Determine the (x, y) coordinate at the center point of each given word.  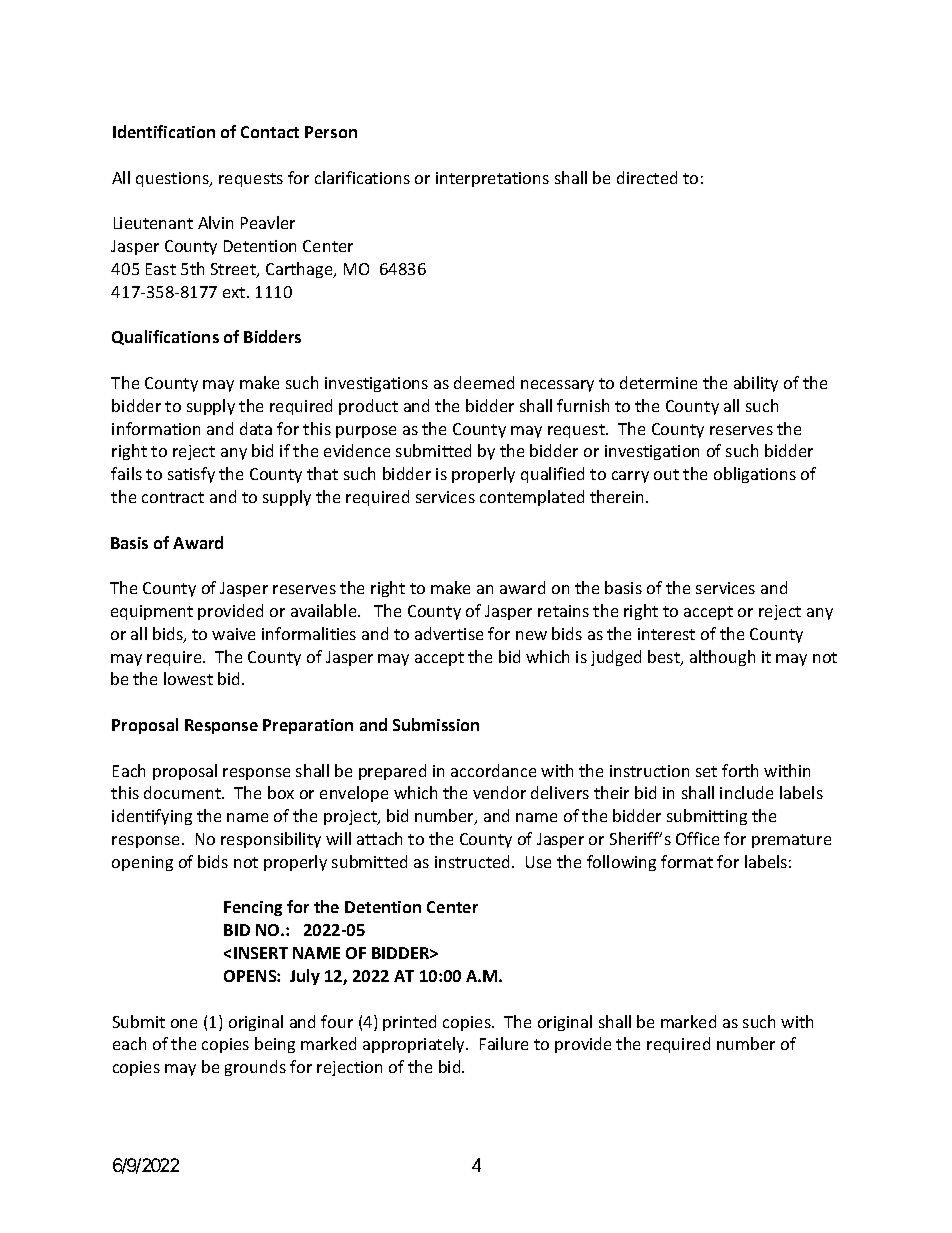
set (706, 771)
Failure (504, 1043)
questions (173, 179)
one (184, 1023)
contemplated (532, 498)
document (184, 792)
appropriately (415, 1045)
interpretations (492, 179)
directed (647, 177)
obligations (755, 475)
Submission (436, 724)
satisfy (191, 475)
